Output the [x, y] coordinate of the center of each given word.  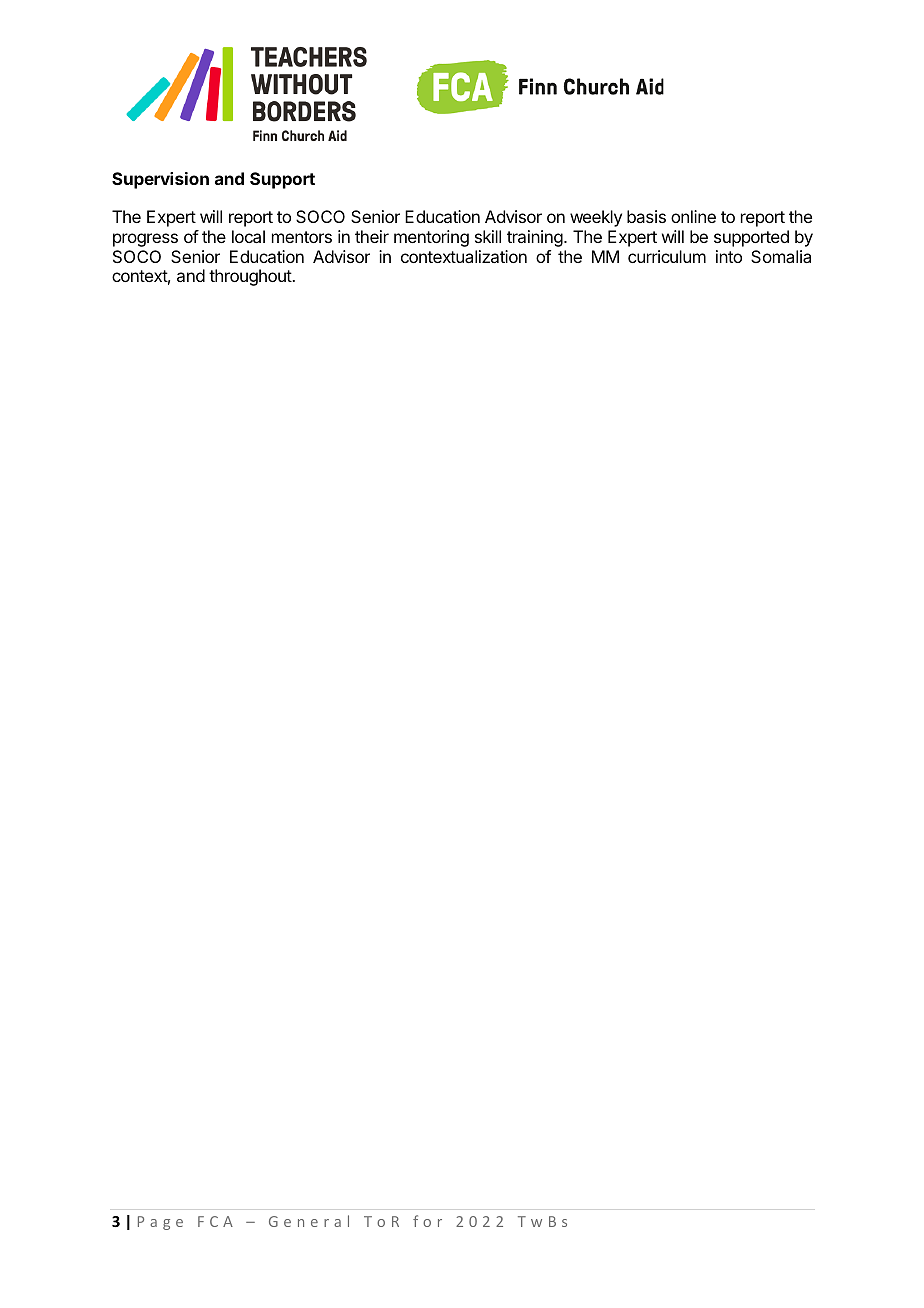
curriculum [667, 256]
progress [145, 240]
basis [646, 216]
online [693, 216]
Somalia [781, 256]
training [535, 238]
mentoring [431, 238]
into [729, 256]
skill [488, 236]
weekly [596, 218]
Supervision [160, 180]
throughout [251, 277]
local [248, 236]
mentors [302, 237]
